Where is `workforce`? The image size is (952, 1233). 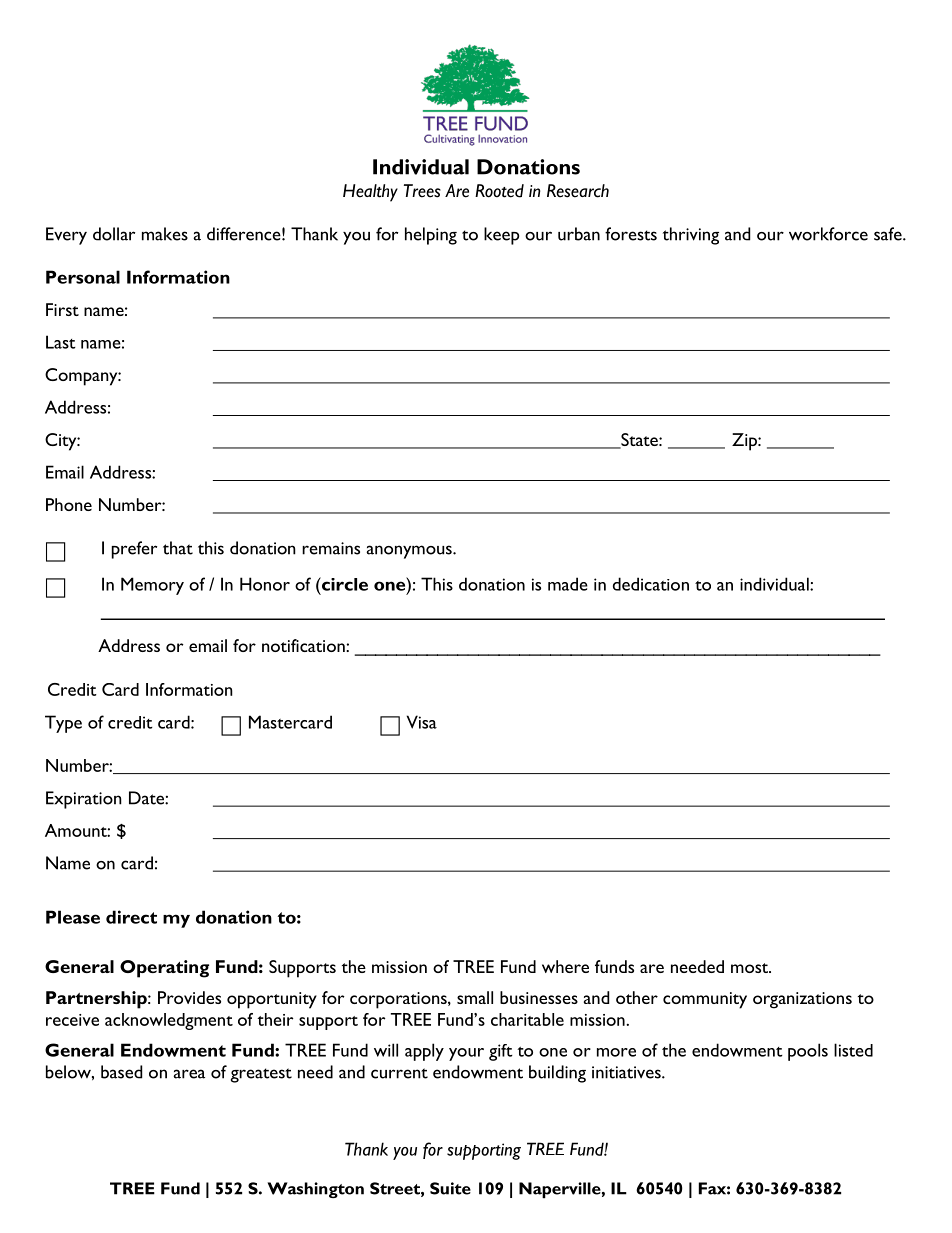 workforce is located at coordinates (828, 234).
